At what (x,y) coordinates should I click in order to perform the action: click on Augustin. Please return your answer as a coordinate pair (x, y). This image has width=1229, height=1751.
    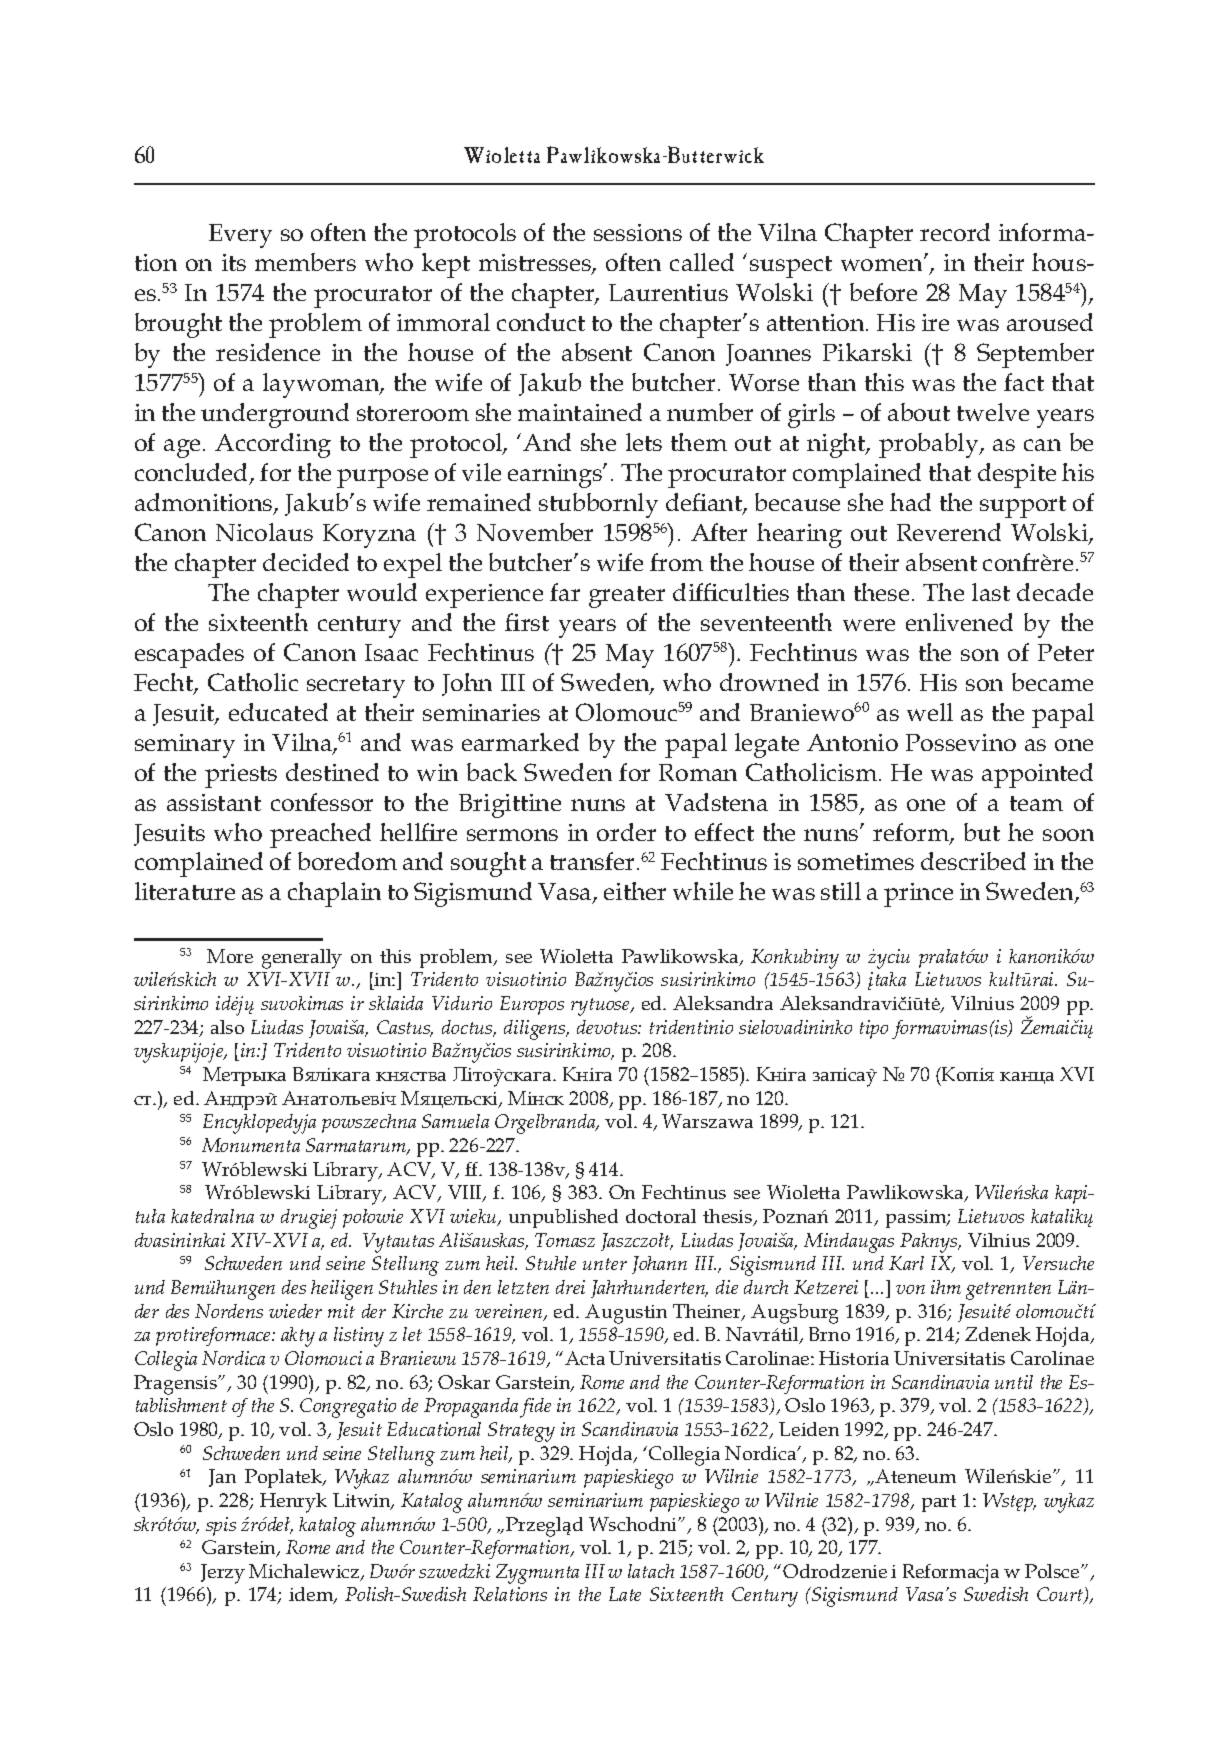
    Looking at the image, I should click on (626, 1314).
